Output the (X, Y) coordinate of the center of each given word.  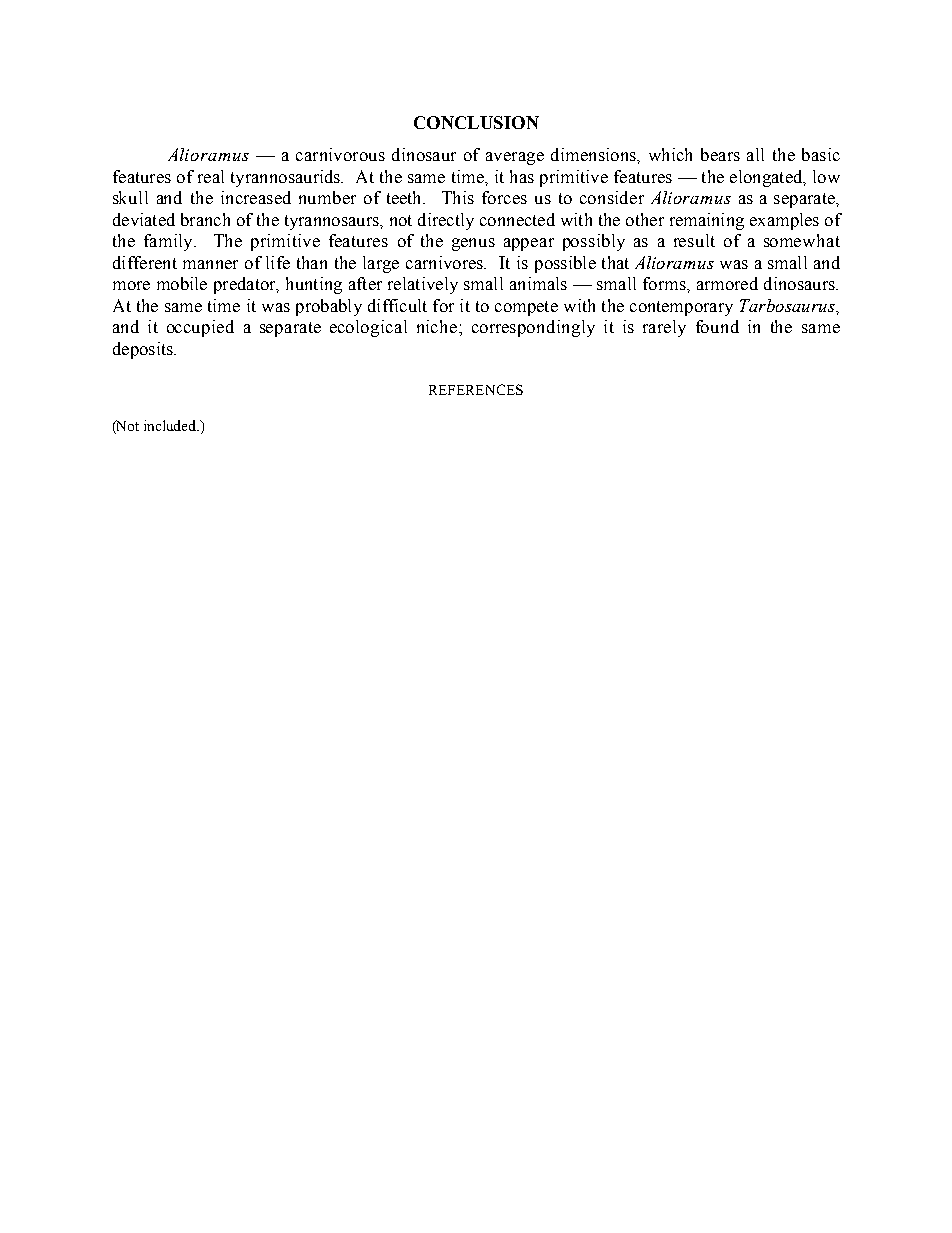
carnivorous (340, 154)
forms (665, 283)
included (171, 425)
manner (210, 264)
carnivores (445, 262)
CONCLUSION (476, 122)
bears (720, 154)
